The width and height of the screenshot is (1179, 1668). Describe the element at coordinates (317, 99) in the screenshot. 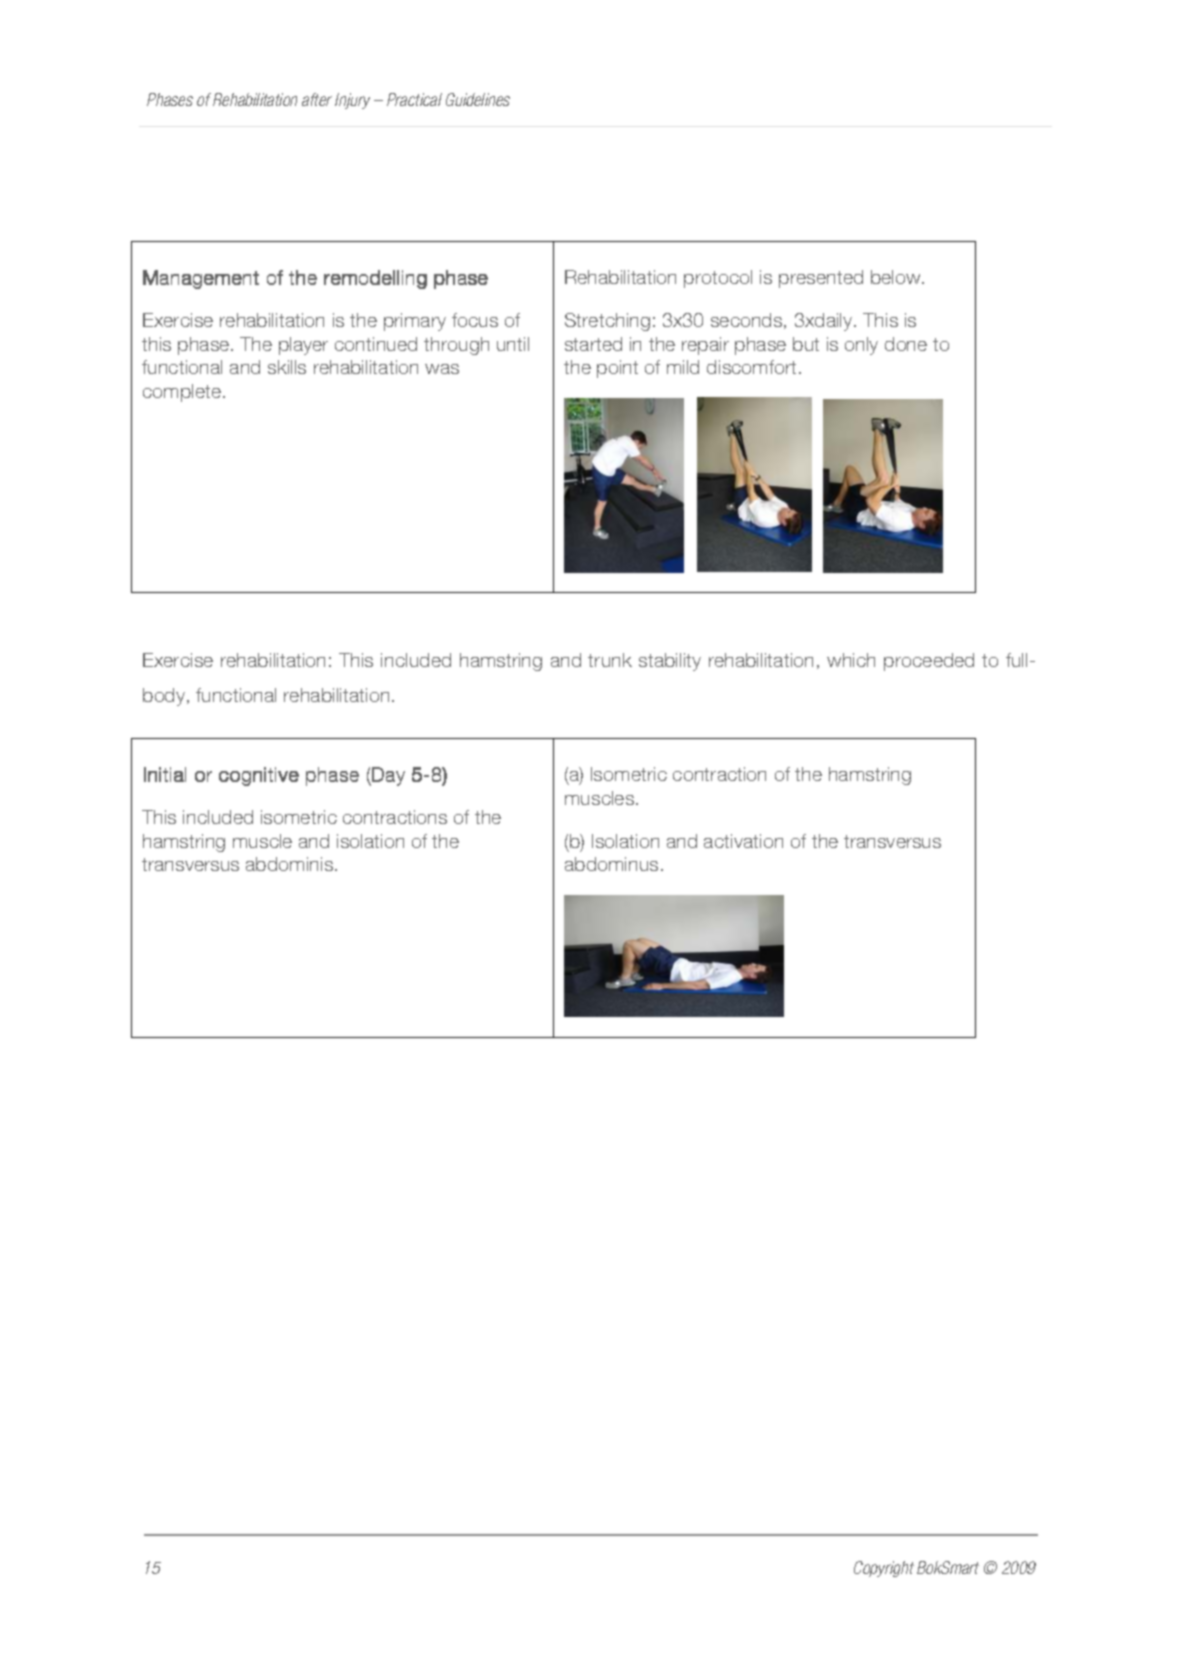

I see `after` at that location.
